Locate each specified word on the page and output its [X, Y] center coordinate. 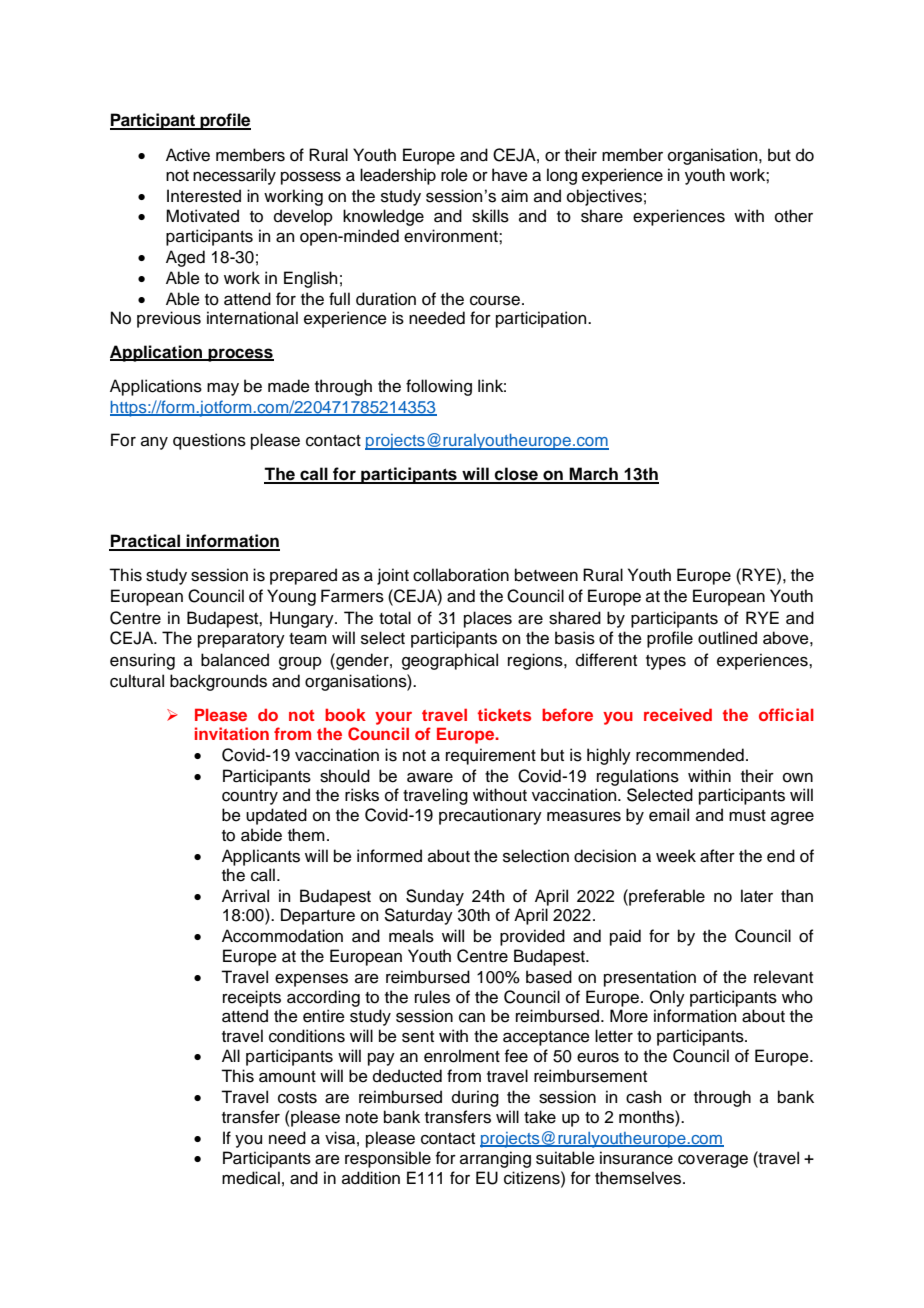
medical [251, 1178]
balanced [235, 660]
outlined [727, 638]
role [454, 175]
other [794, 216]
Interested [204, 196]
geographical [450, 661]
